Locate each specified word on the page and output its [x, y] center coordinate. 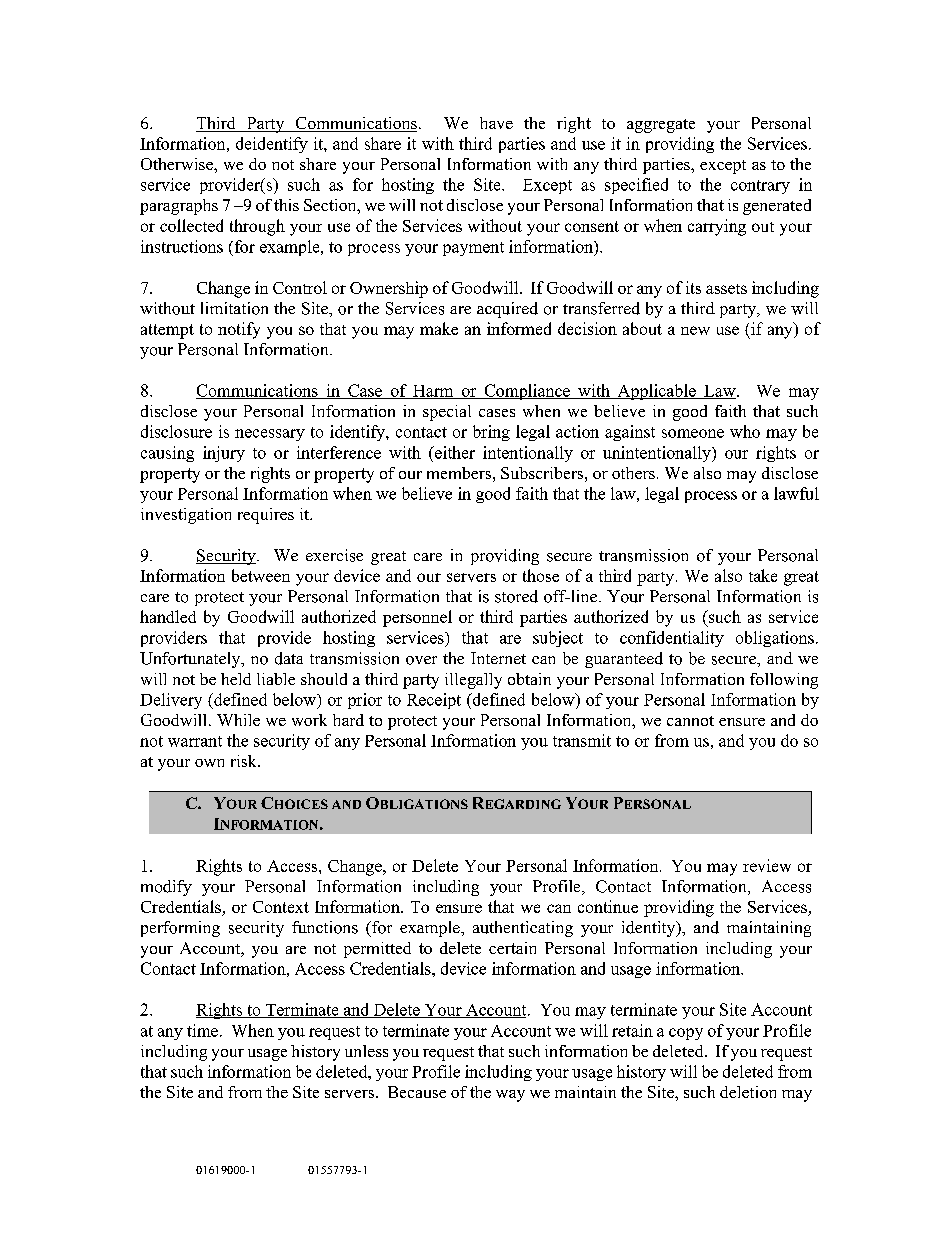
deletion [748, 1092]
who [745, 431]
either [453, 452]
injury [224, 454]
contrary [760, 187]
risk [245, 761]
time [204, 1030]
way [510, 1096]
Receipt [434, 701]
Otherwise [178, 164]
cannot [690, 721]
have [496, 123]
